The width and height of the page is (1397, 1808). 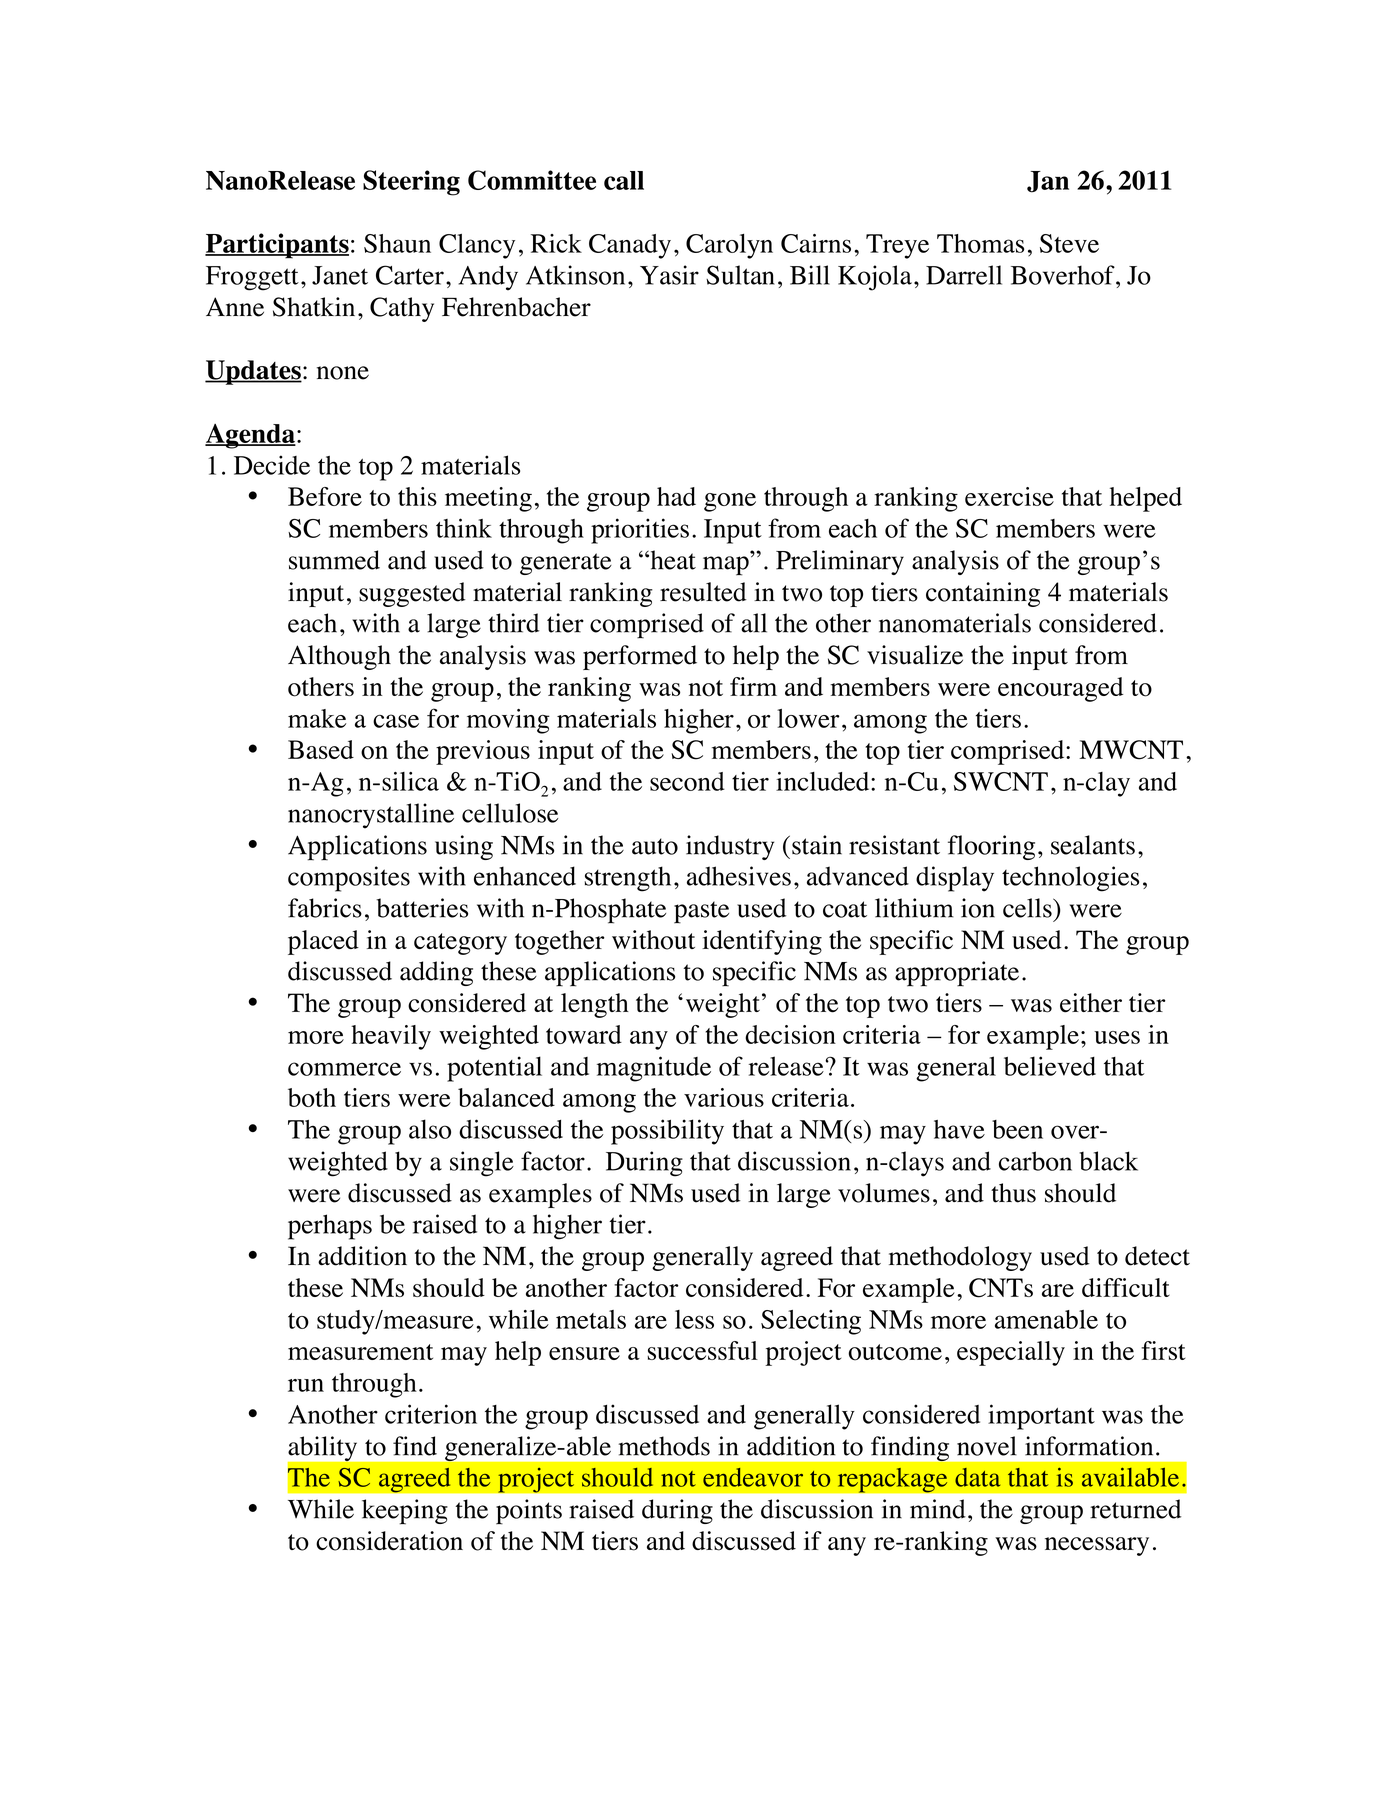 I want to click on performed, so click(x=640, y=657).
